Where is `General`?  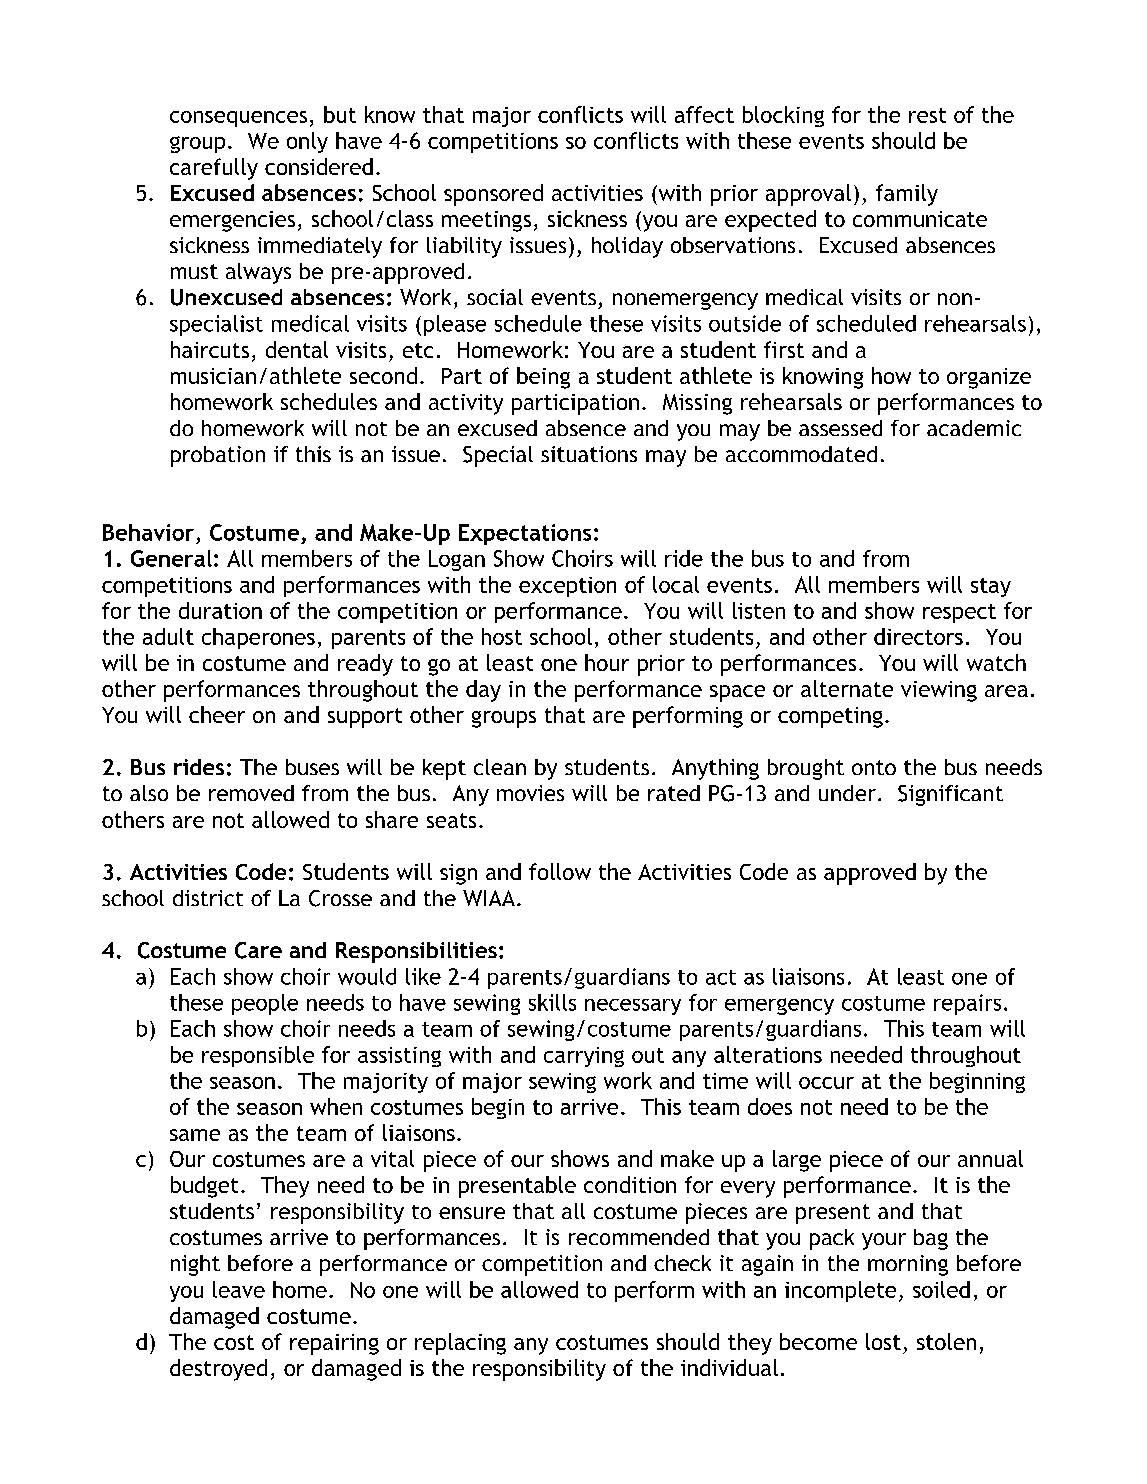
General is located at coordinates (171, 558).
